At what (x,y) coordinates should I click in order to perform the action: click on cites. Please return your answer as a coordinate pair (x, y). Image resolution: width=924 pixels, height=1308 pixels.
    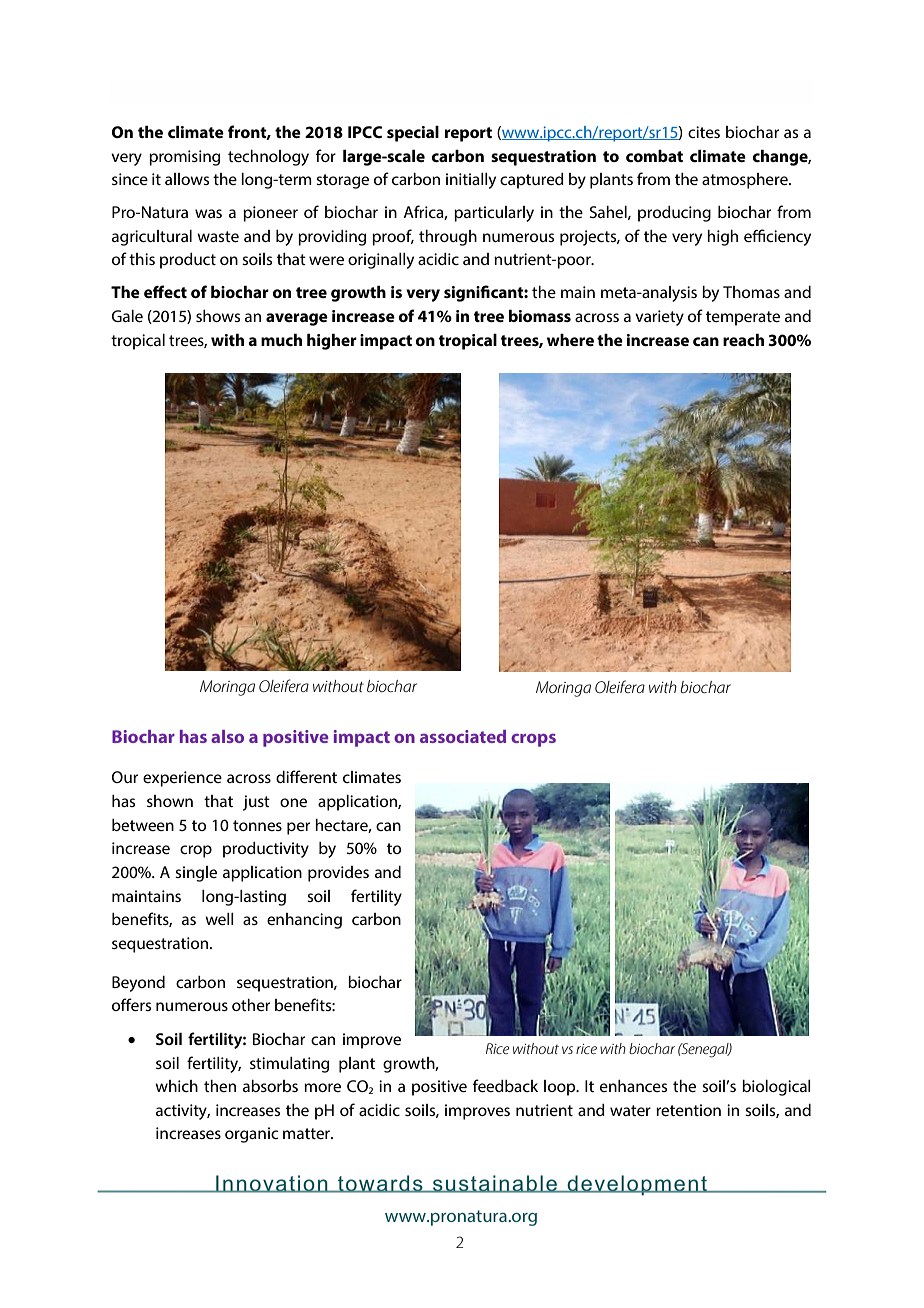
    Looking at the image, I should click on (704, 132).
